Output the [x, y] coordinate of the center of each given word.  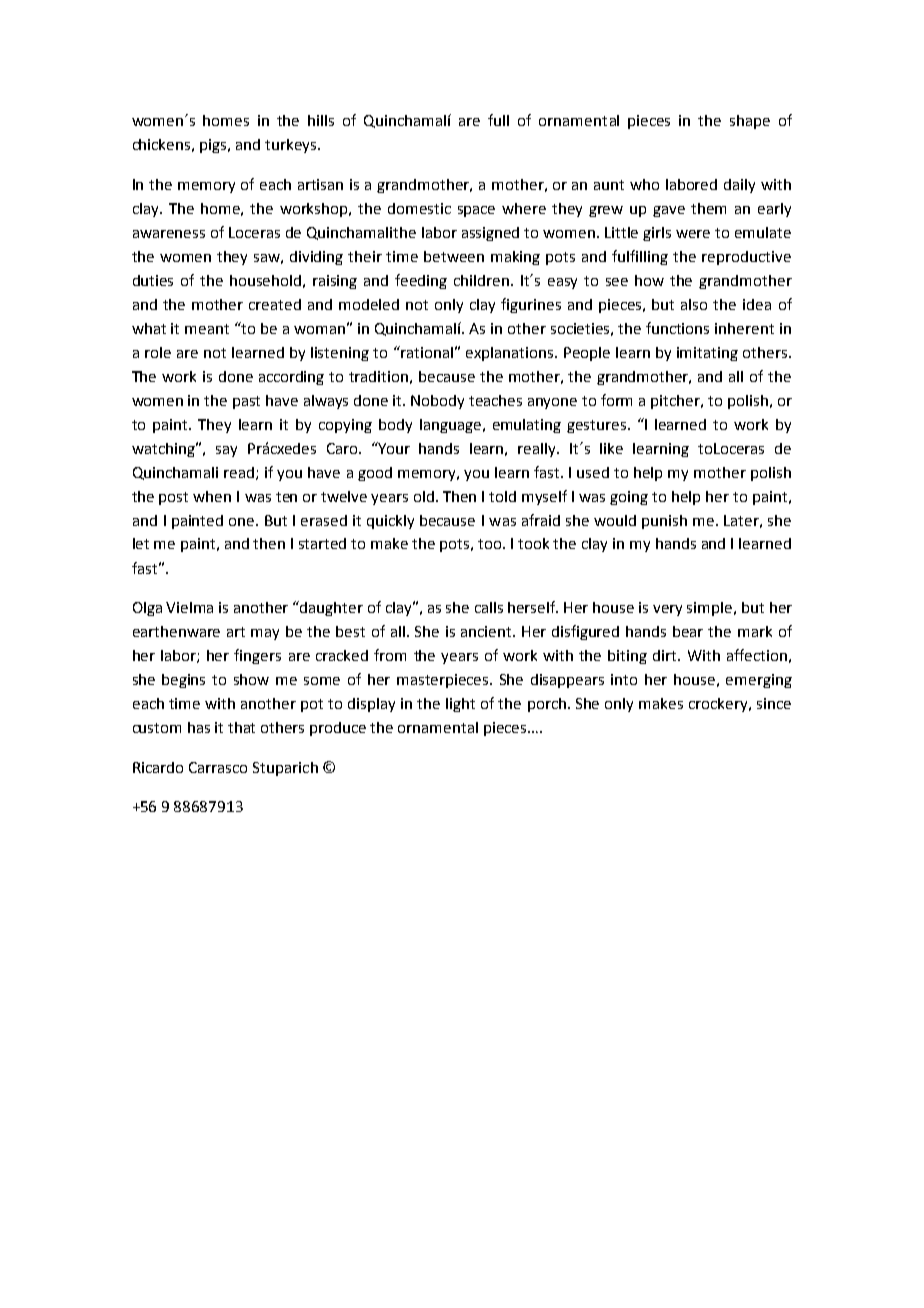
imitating [707, 354]
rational [426, 352]
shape [750, 122]
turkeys [290, 146]
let [141, 543]
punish [664, 522]
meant [207, 329]
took [533, 543]
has [199, 727]
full [498, 120]
